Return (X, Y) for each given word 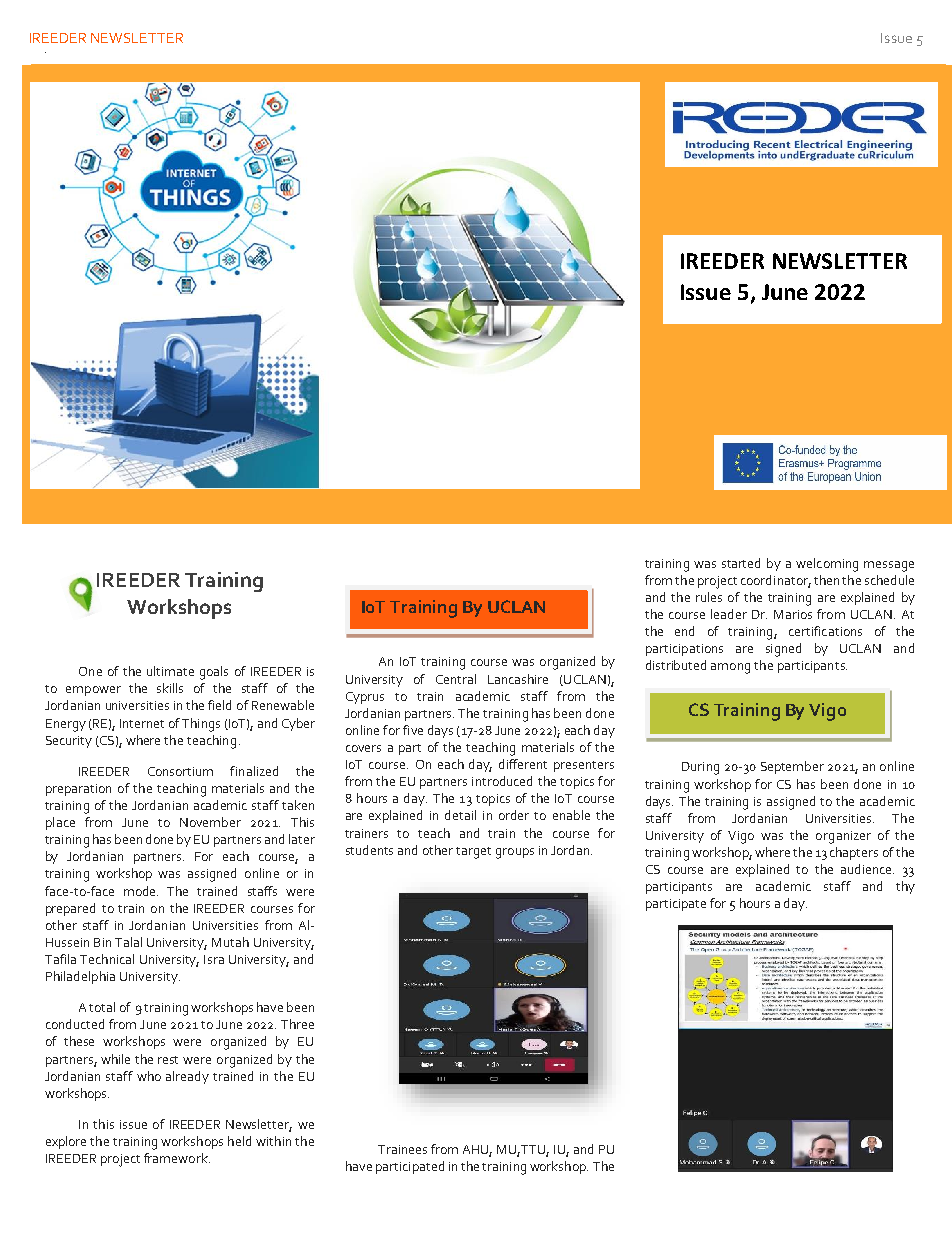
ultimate (170, 671)
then (826, 580)
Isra (214, 959)
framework (177, 1158)
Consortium (180, 771)
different (523, 764)
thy (905, 887)
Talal (128, 942)
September (792, 767)
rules (709, 597)
